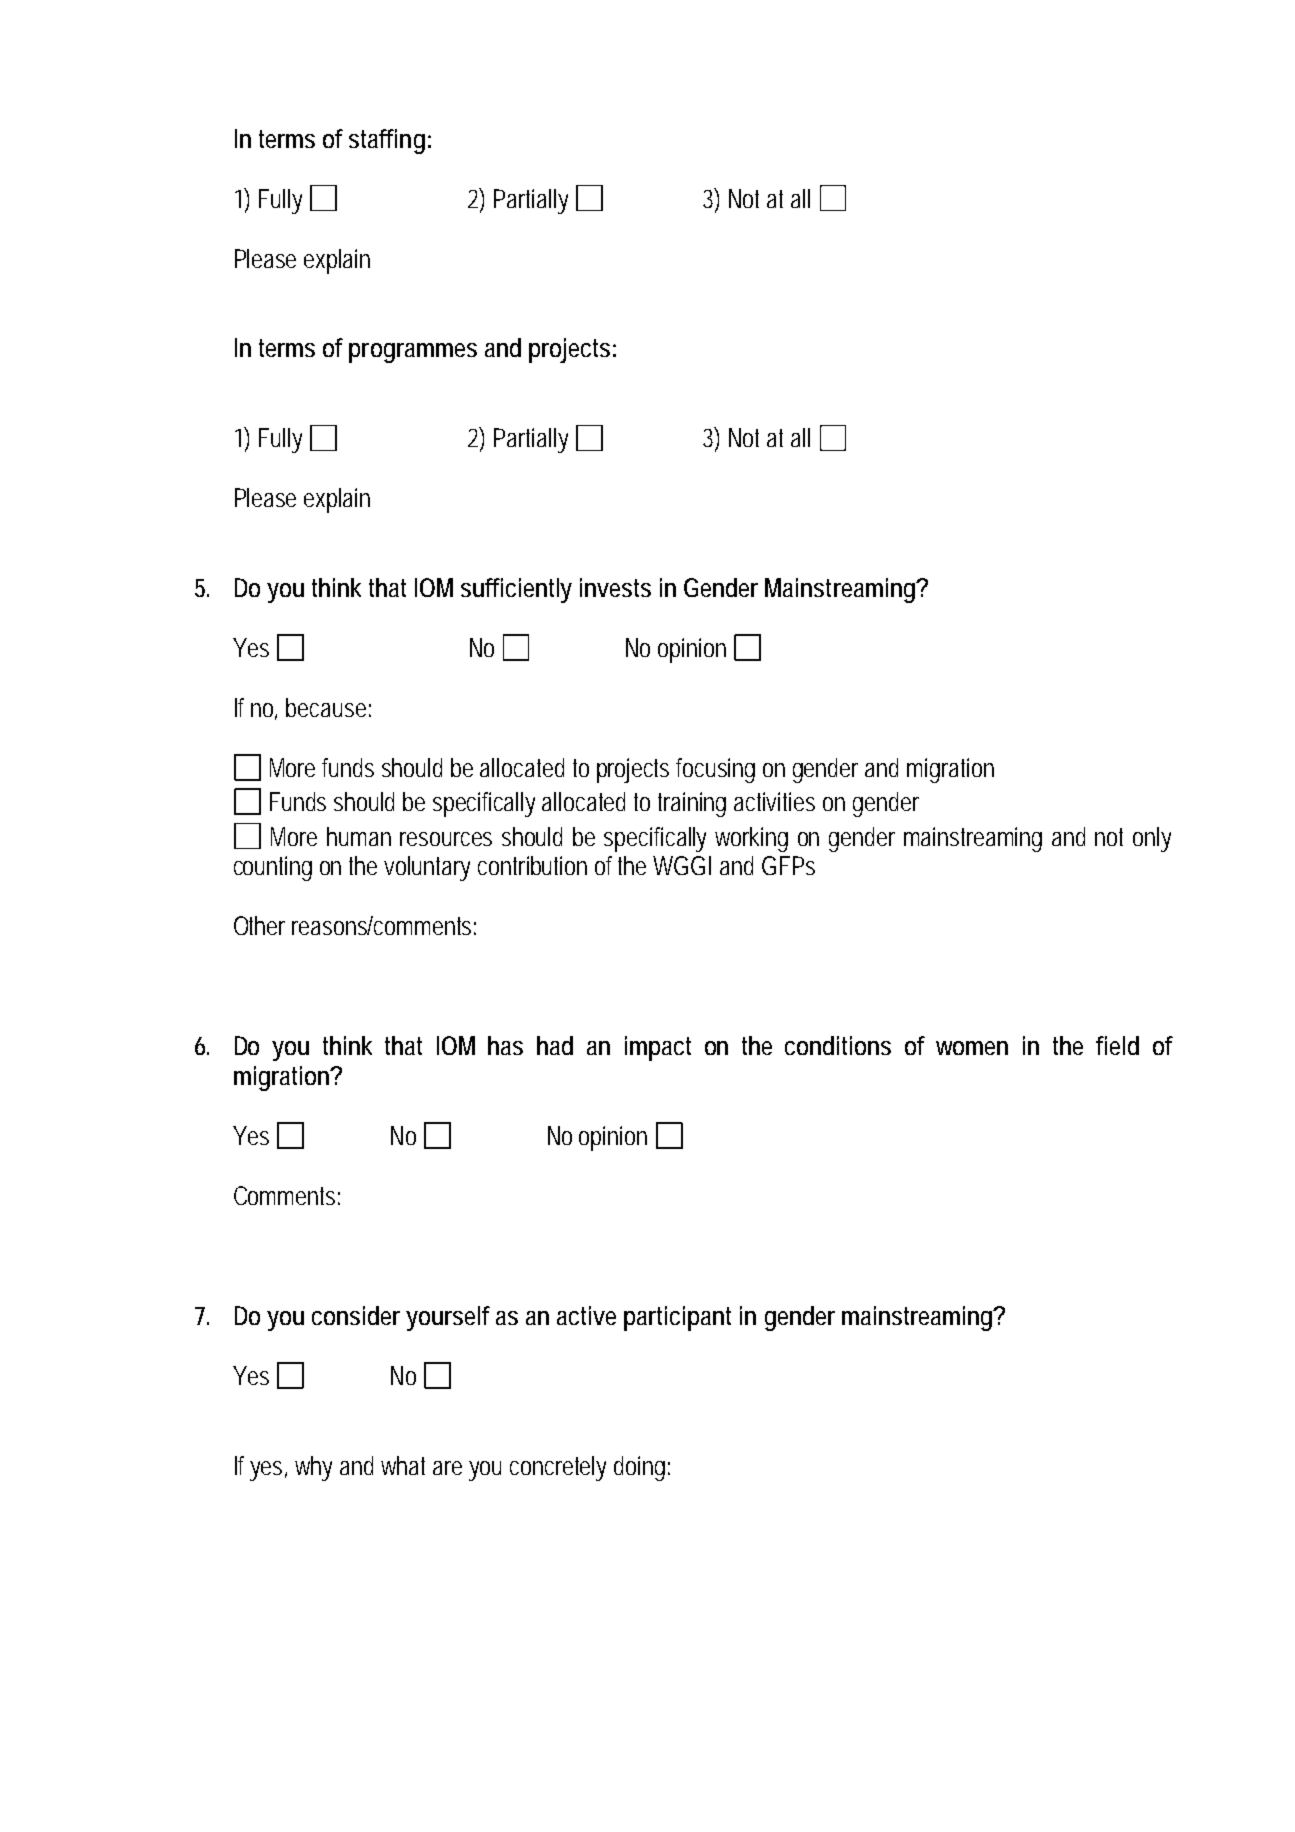  I want to click on focusing, so click(715, 770).
